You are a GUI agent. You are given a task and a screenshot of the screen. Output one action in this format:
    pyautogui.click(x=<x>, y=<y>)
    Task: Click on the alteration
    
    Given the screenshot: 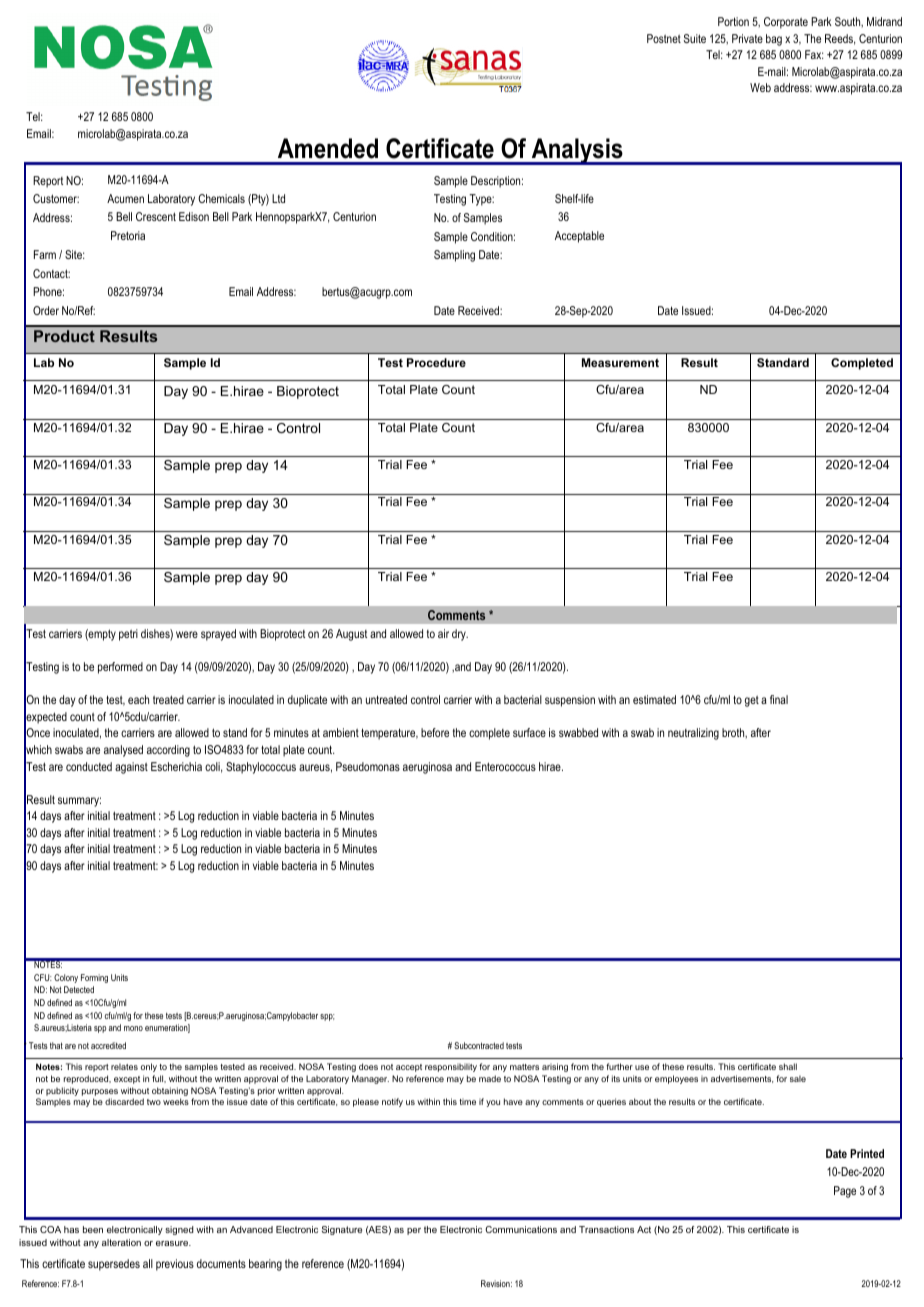 What is the action you would take?
    pyautogui.click(x=121, y=1242)
